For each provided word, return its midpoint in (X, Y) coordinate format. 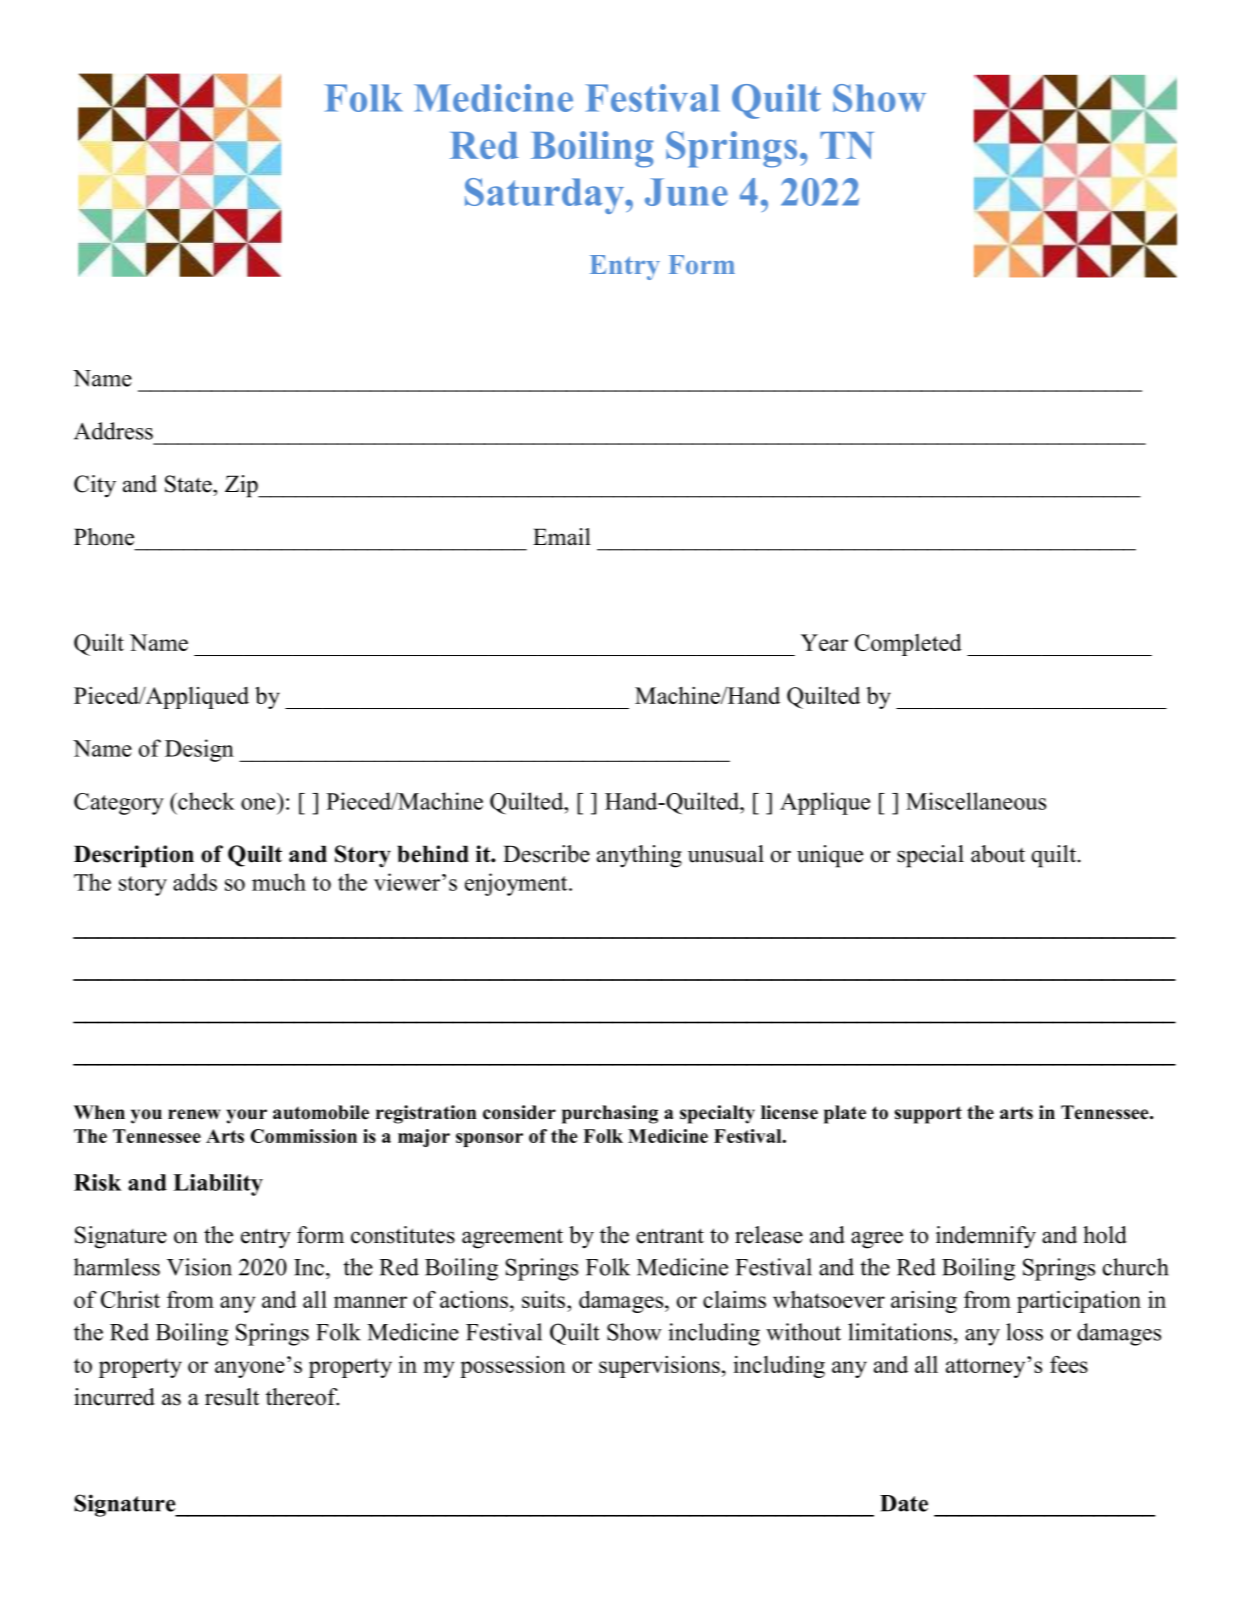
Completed (908, 645)
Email (562, 537)
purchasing (610, 1114)
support (928, 1115)
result (232, 1397)
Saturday (545, 196)
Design (199, 750)
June (686, 192)
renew (194, 1114)
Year (824, 642)
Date (904, 1503)
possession (512, 1367)
